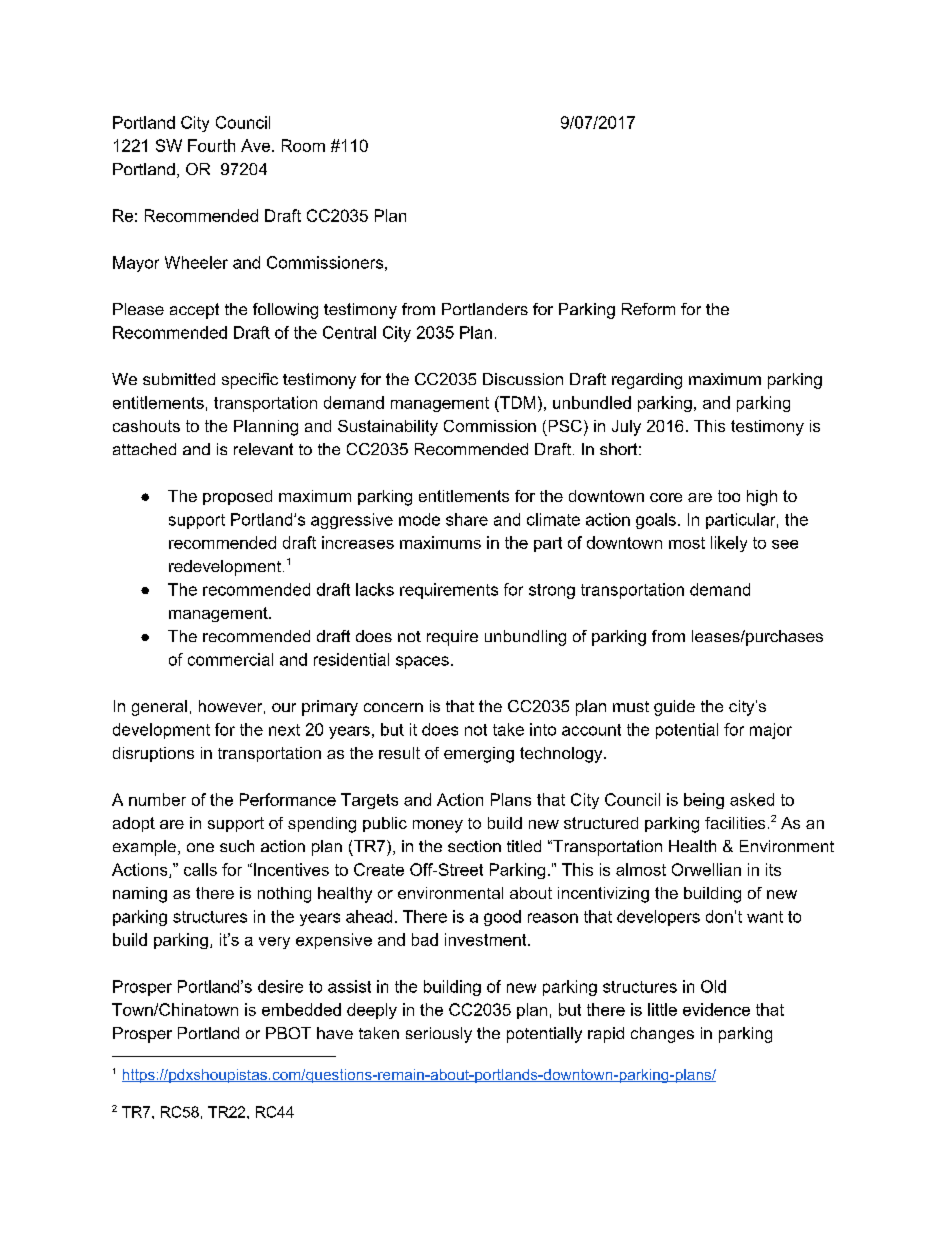 The height and width of the page is (1233, 952). What do you see at coordinates (375, 589) in the page?
I see `lacks` at bounding box center [375, 589].
